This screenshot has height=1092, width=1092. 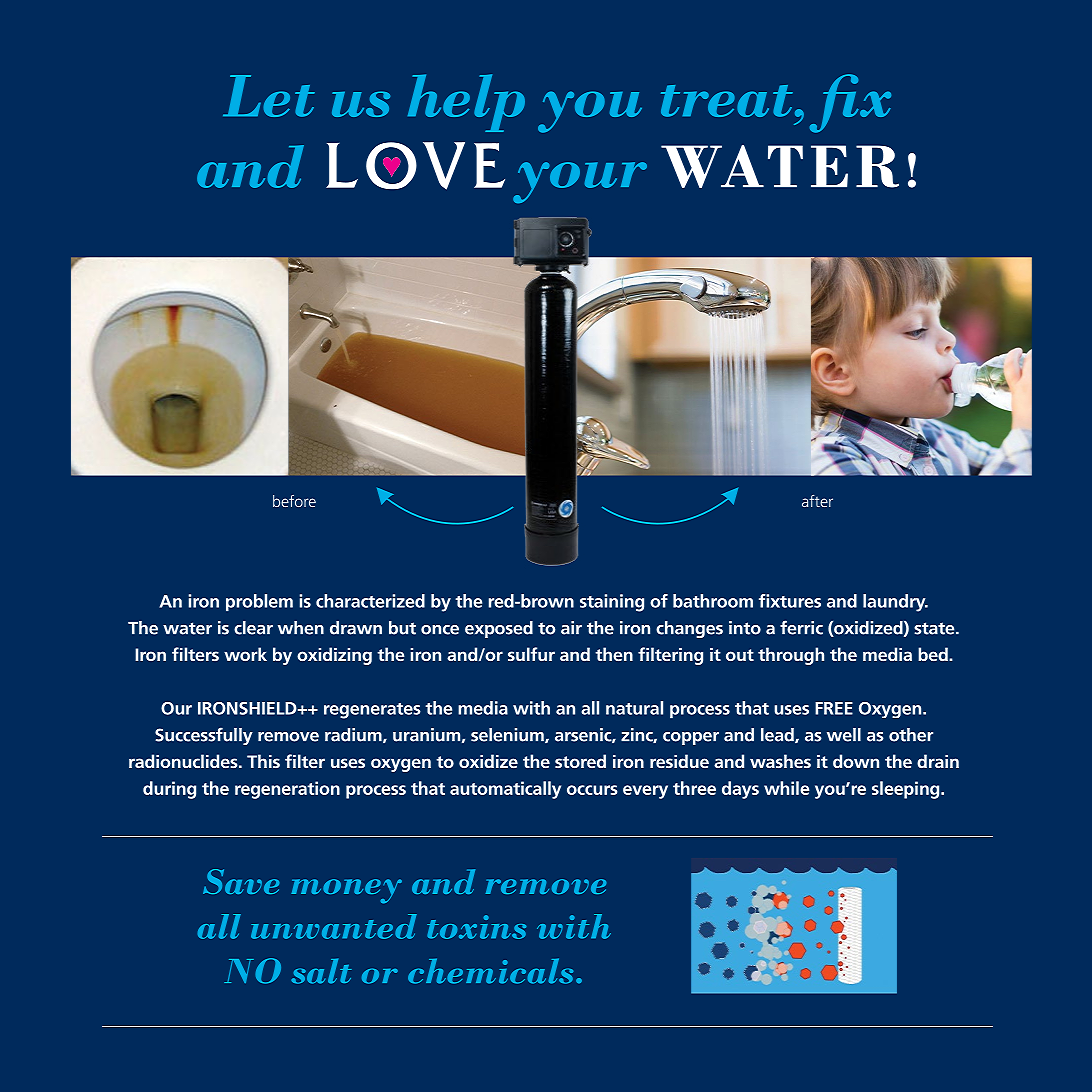 I want to click on treat, so click(x=727, y=101).
